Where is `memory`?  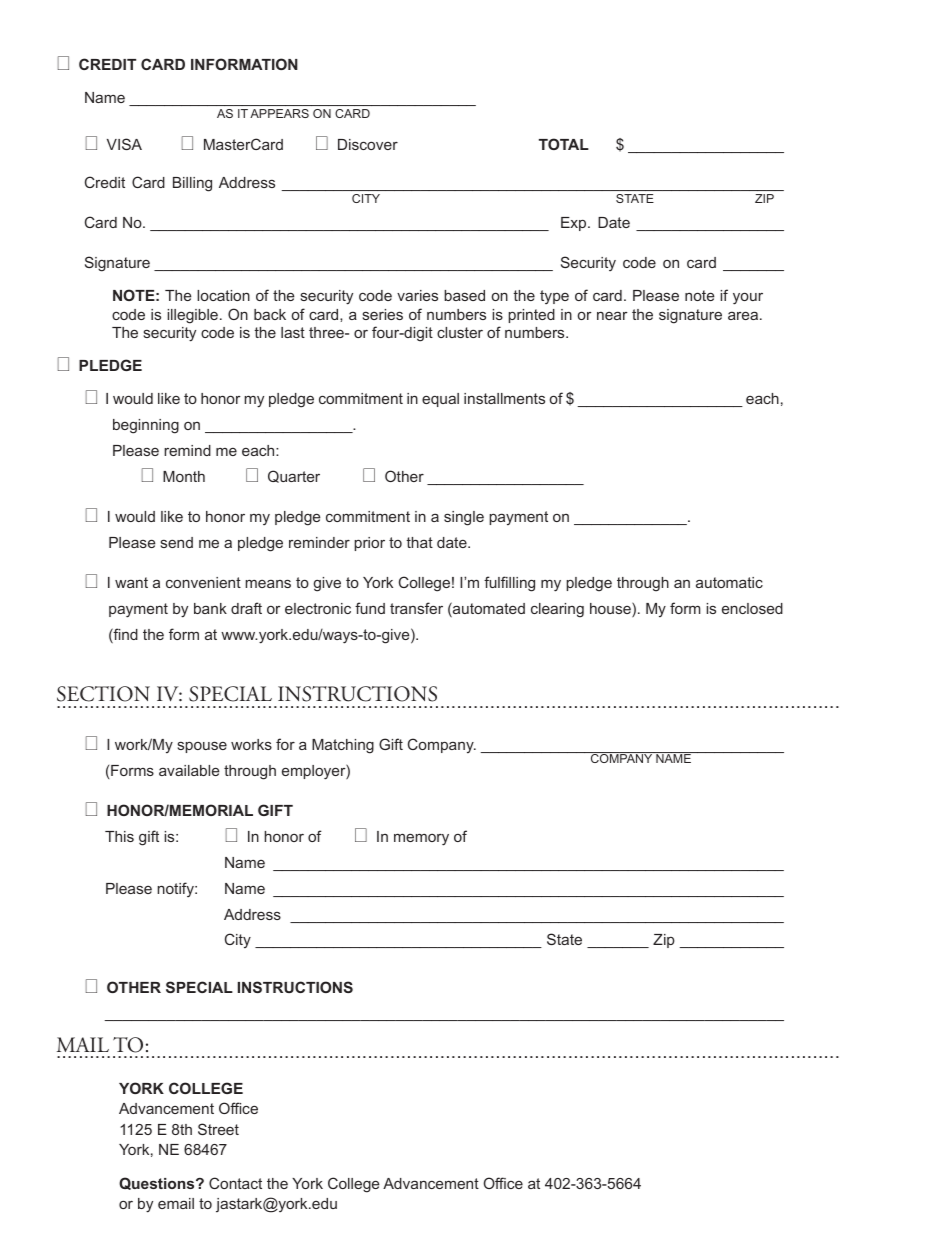
memory is located at coordinates (421, 839).
